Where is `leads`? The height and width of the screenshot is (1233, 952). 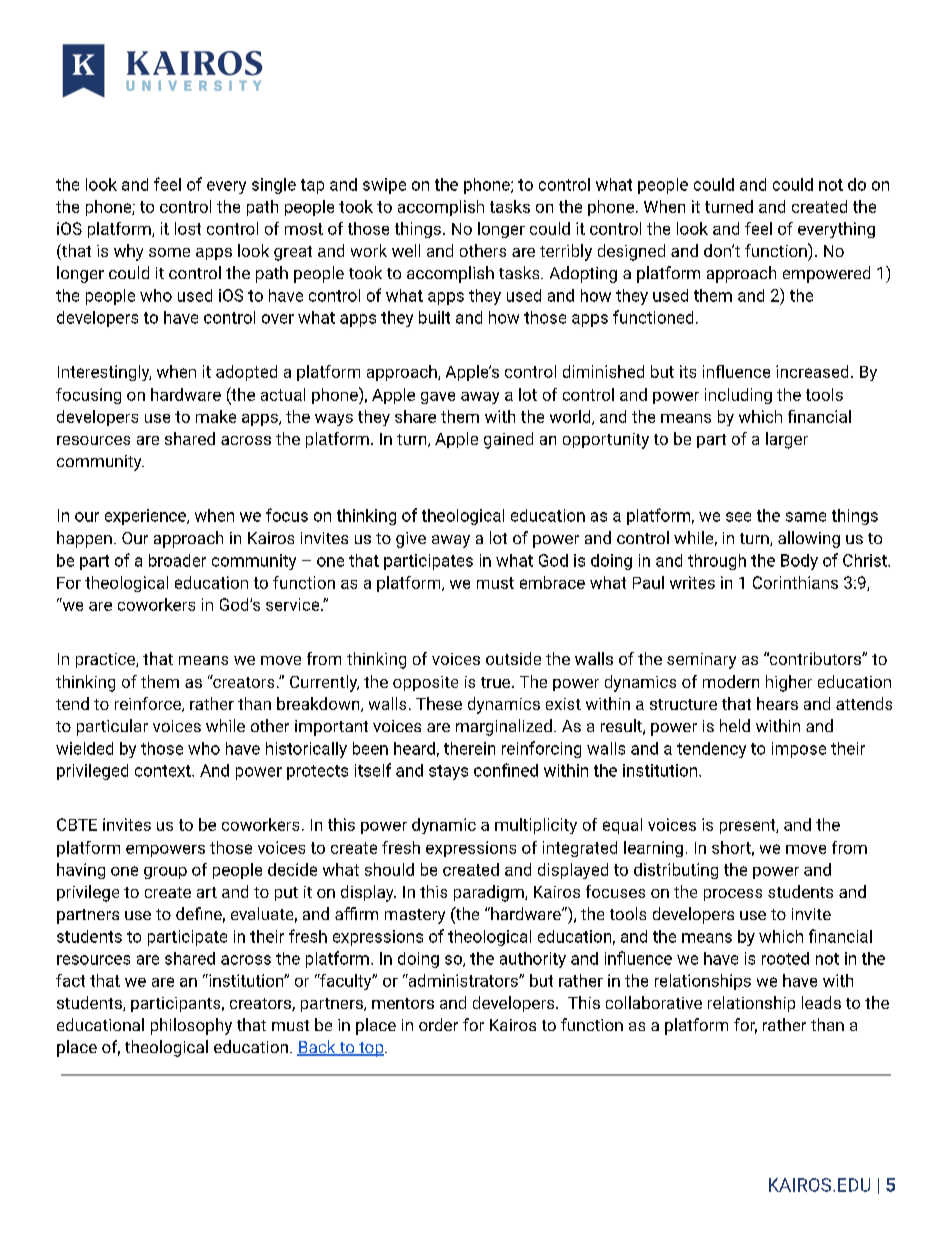
leads is located at coordinates (821, 1002).
